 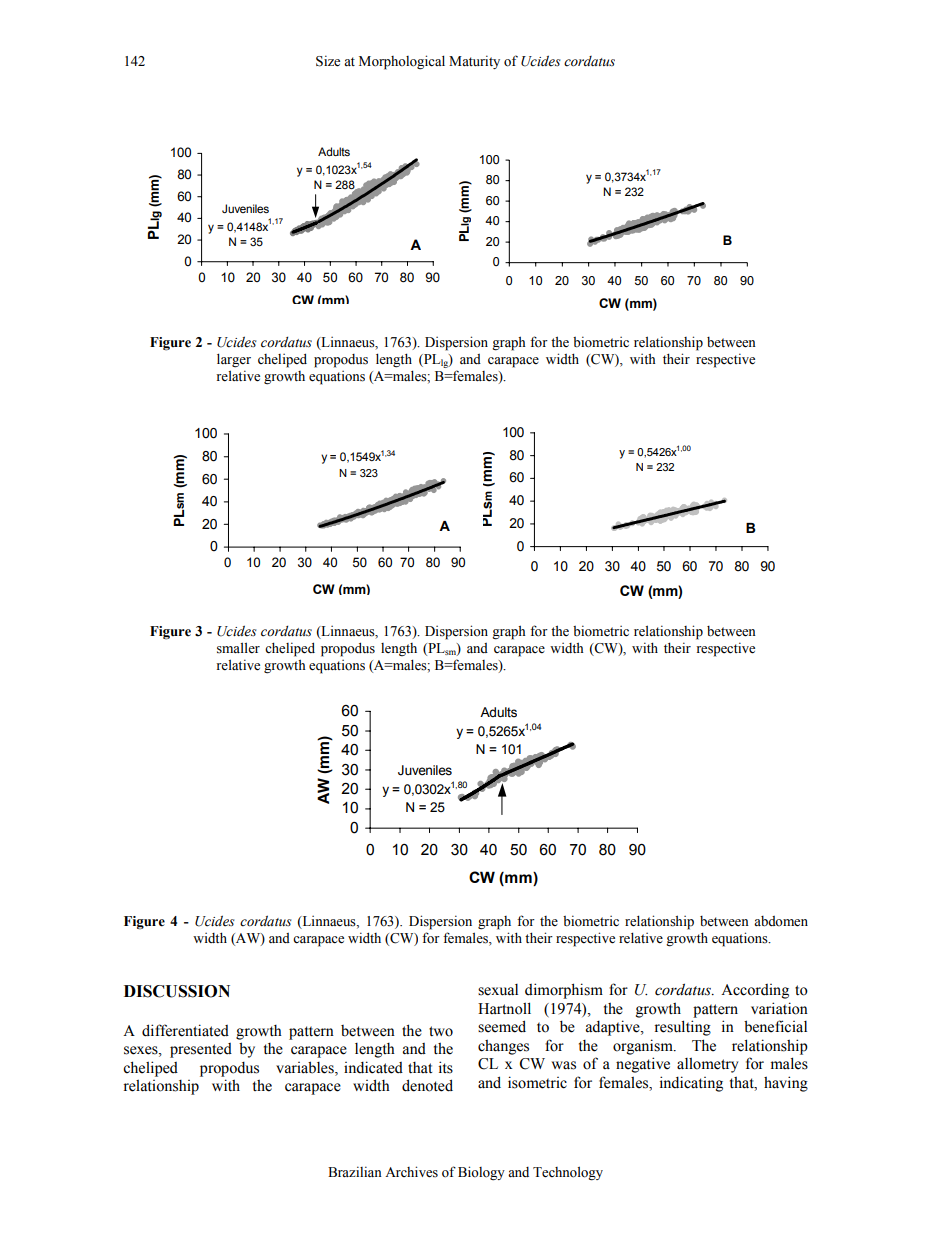 I want to click on larger, so click(x=234, y=360).
